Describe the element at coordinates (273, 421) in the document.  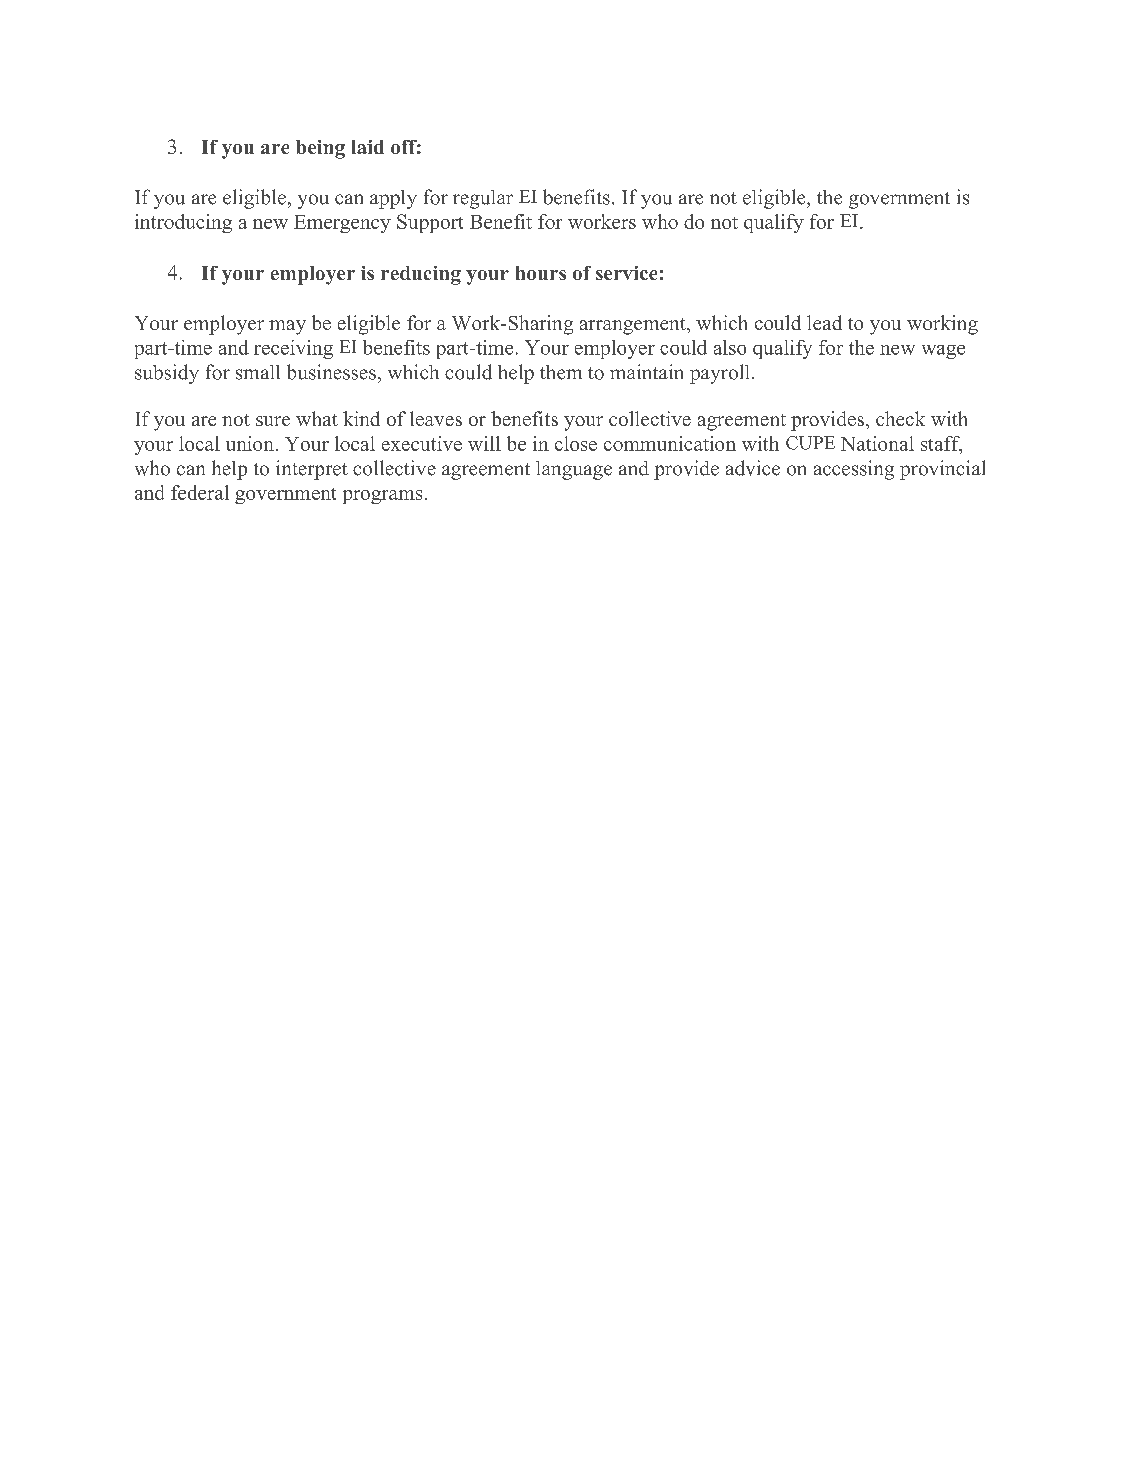
I see `sure` at that location.
